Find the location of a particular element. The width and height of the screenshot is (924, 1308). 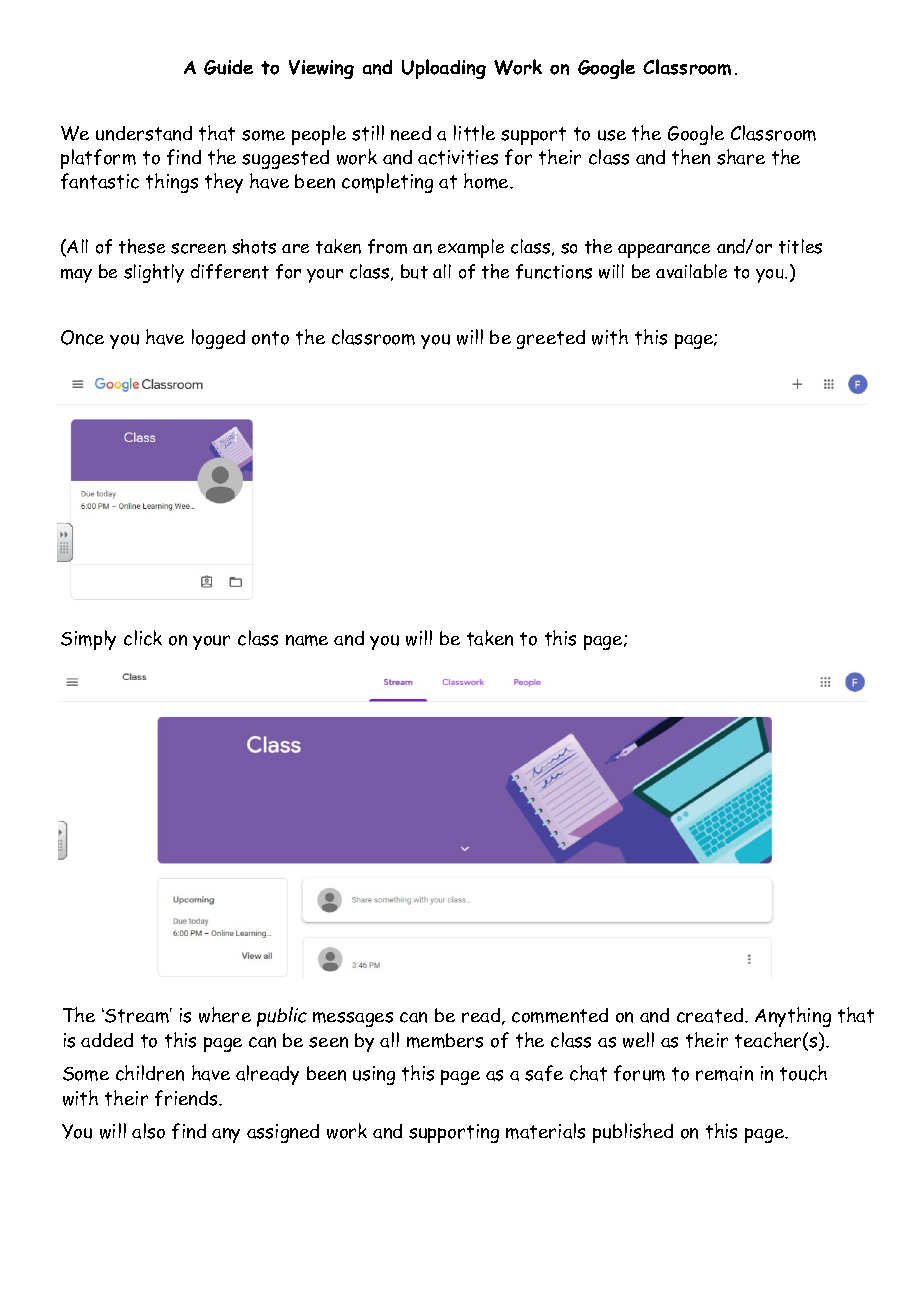

click is located at coordinates (143, 638).
